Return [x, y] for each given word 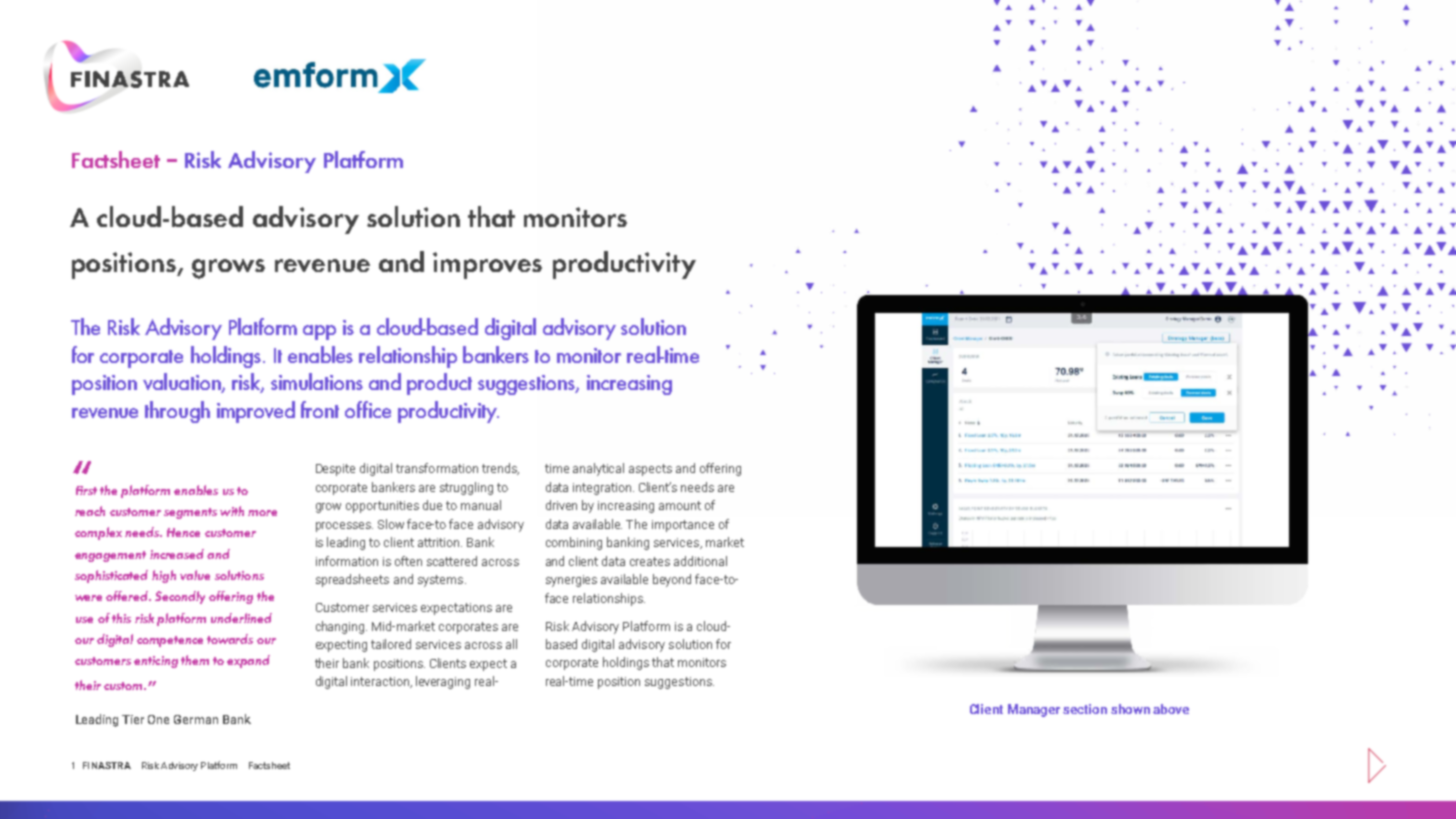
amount [680, 505]
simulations [317, 381]
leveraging [443, 682]
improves [487, 265]
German [196, 719]
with [232, 511]
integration [603, 489]
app [319, 332]
